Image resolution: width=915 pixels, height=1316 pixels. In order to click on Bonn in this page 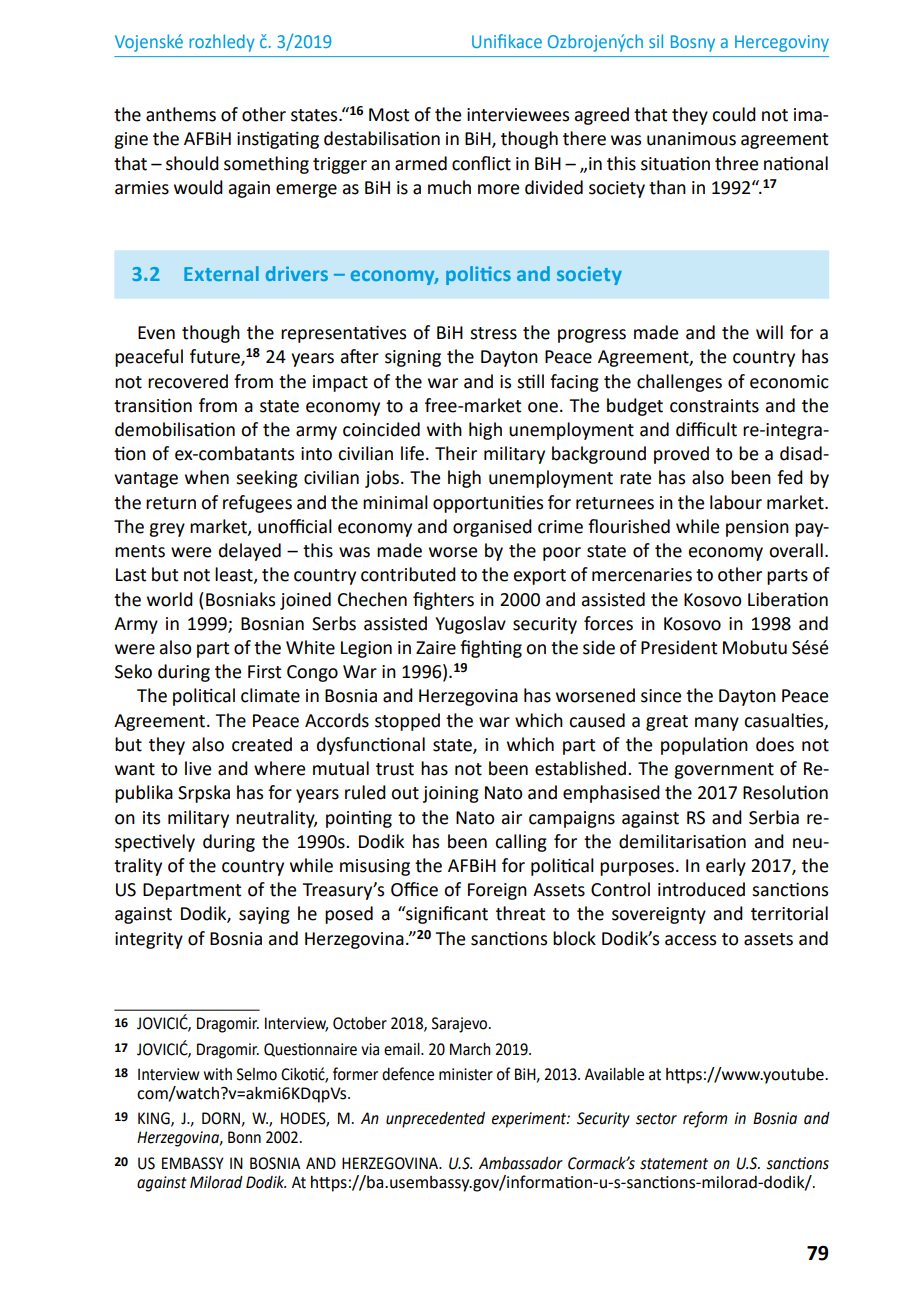, I will do `click(244, 1137)`.
